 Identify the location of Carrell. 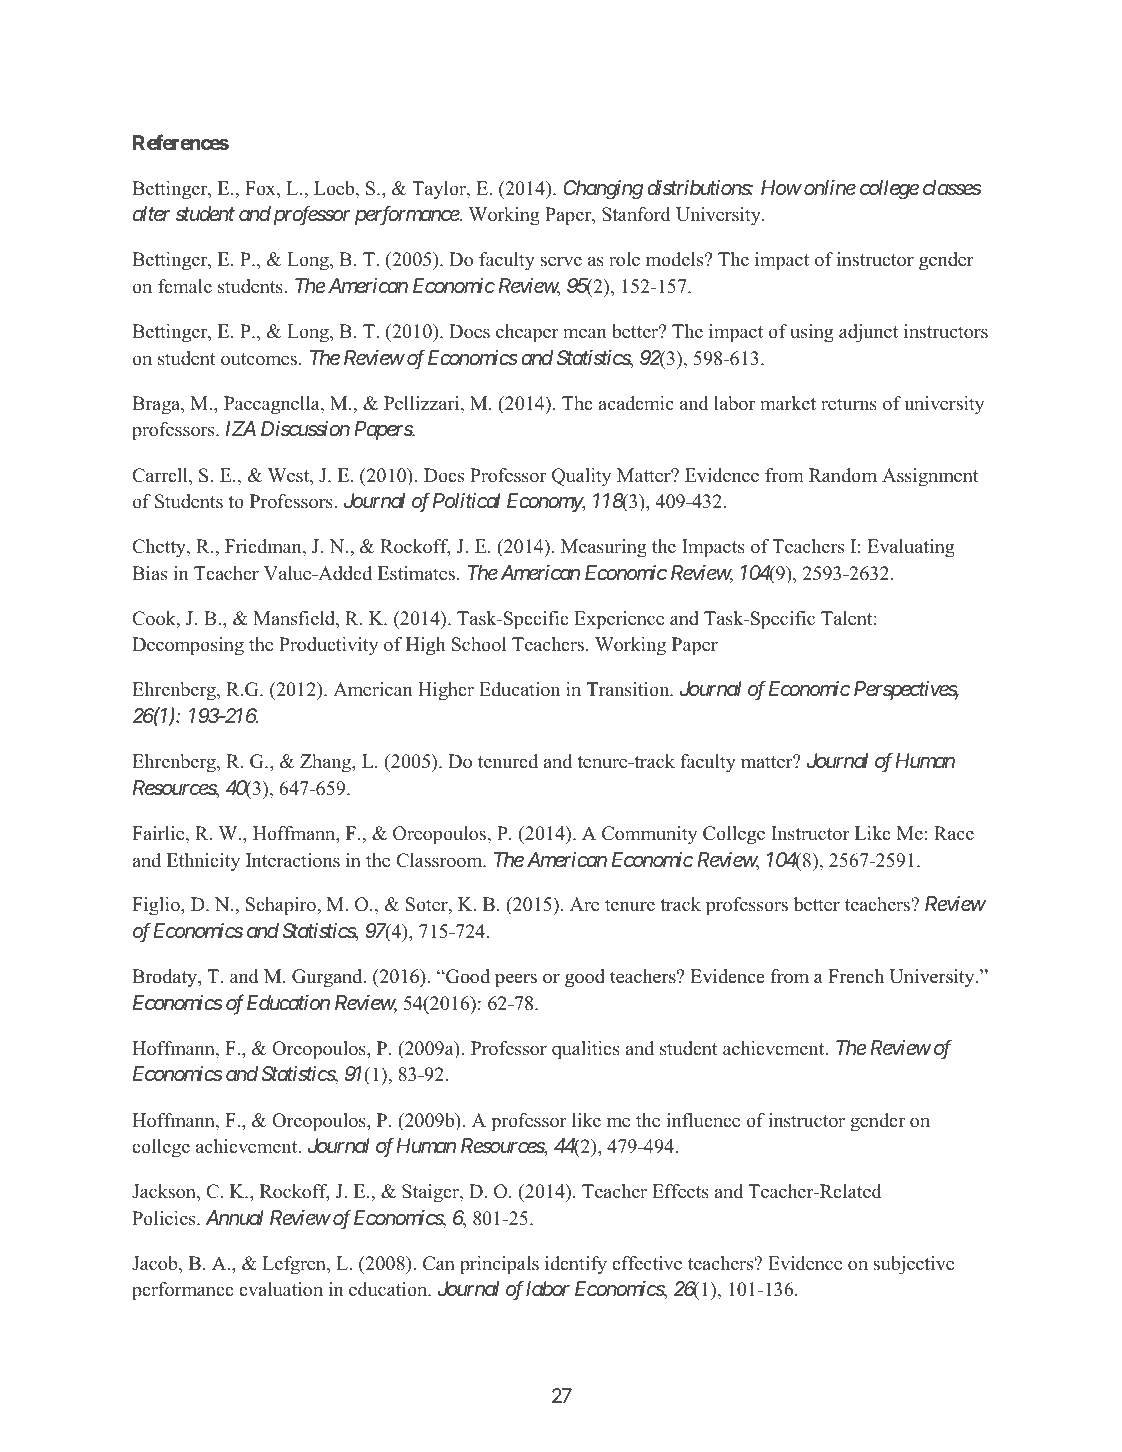
(161, 476).
